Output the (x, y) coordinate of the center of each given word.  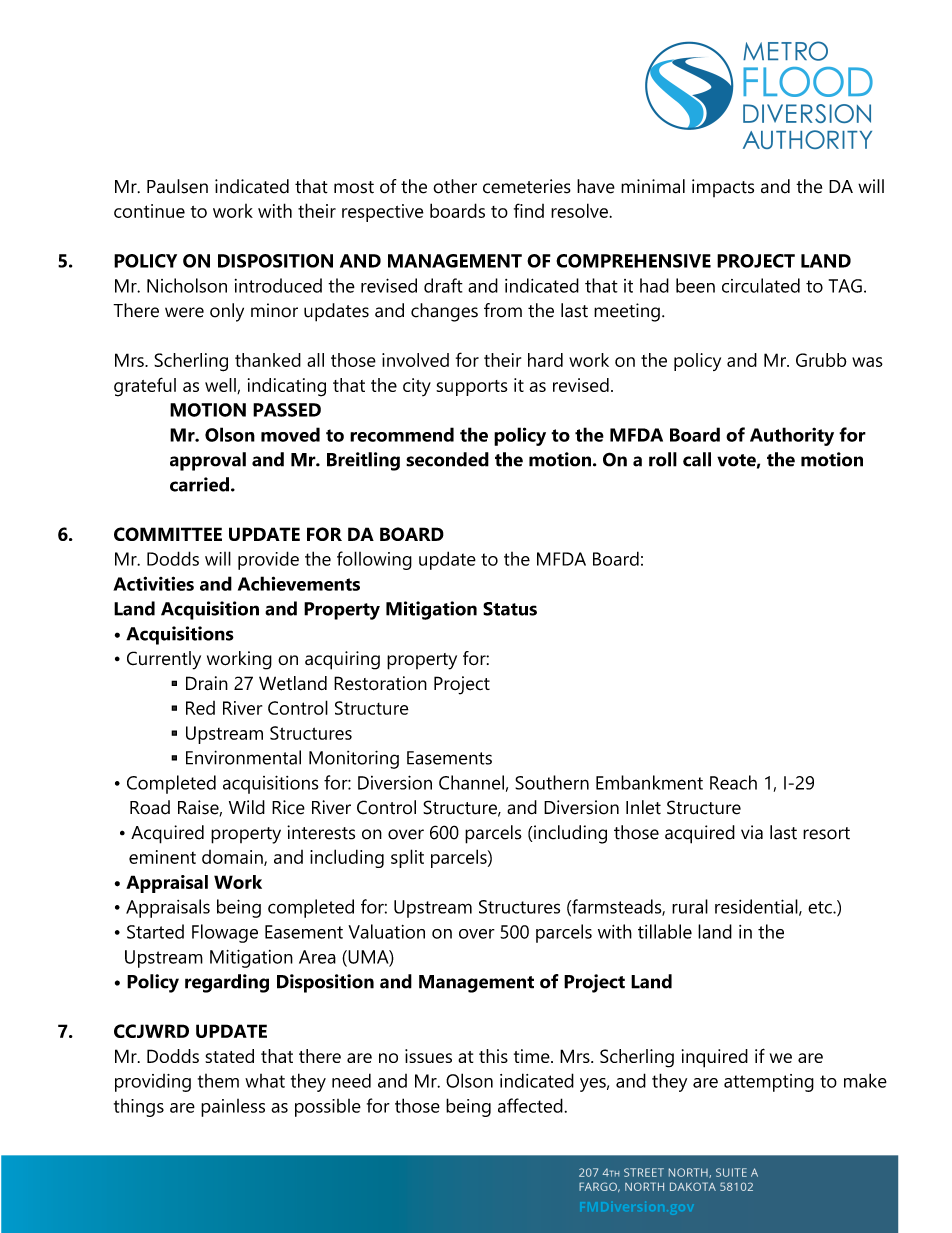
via (752, 832)
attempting (769, 1083)
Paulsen (177, 186)
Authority (792, 436)
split (407, 858)
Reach (733, 782)
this (493, 1056)
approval (208, 461)
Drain (207, 683)
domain (233, 858)
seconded (447, 459)
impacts (723, 188)
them (218, 1081)
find (529, 210)
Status (510, 609)
